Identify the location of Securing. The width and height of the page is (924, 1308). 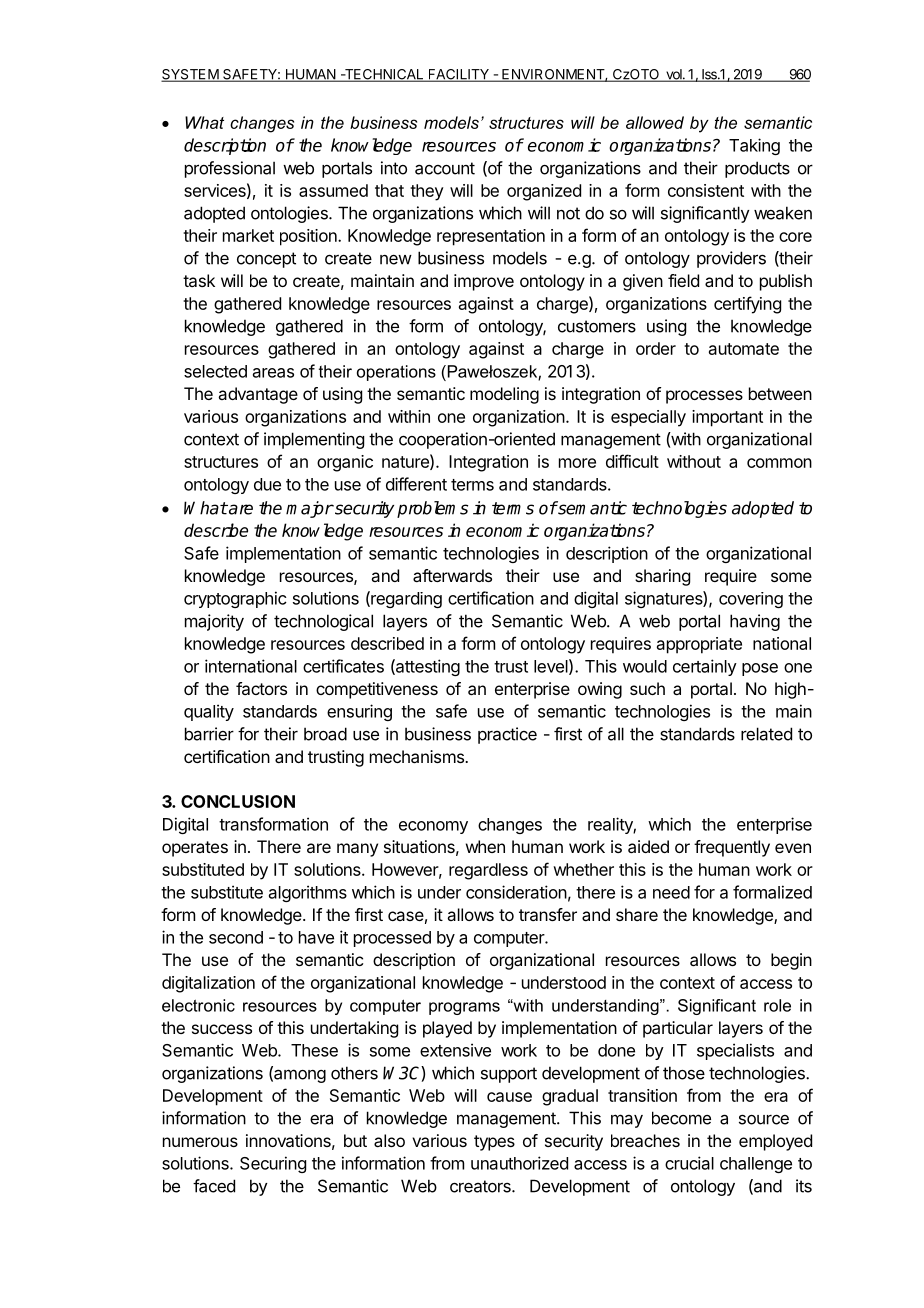
(273, 1164).
